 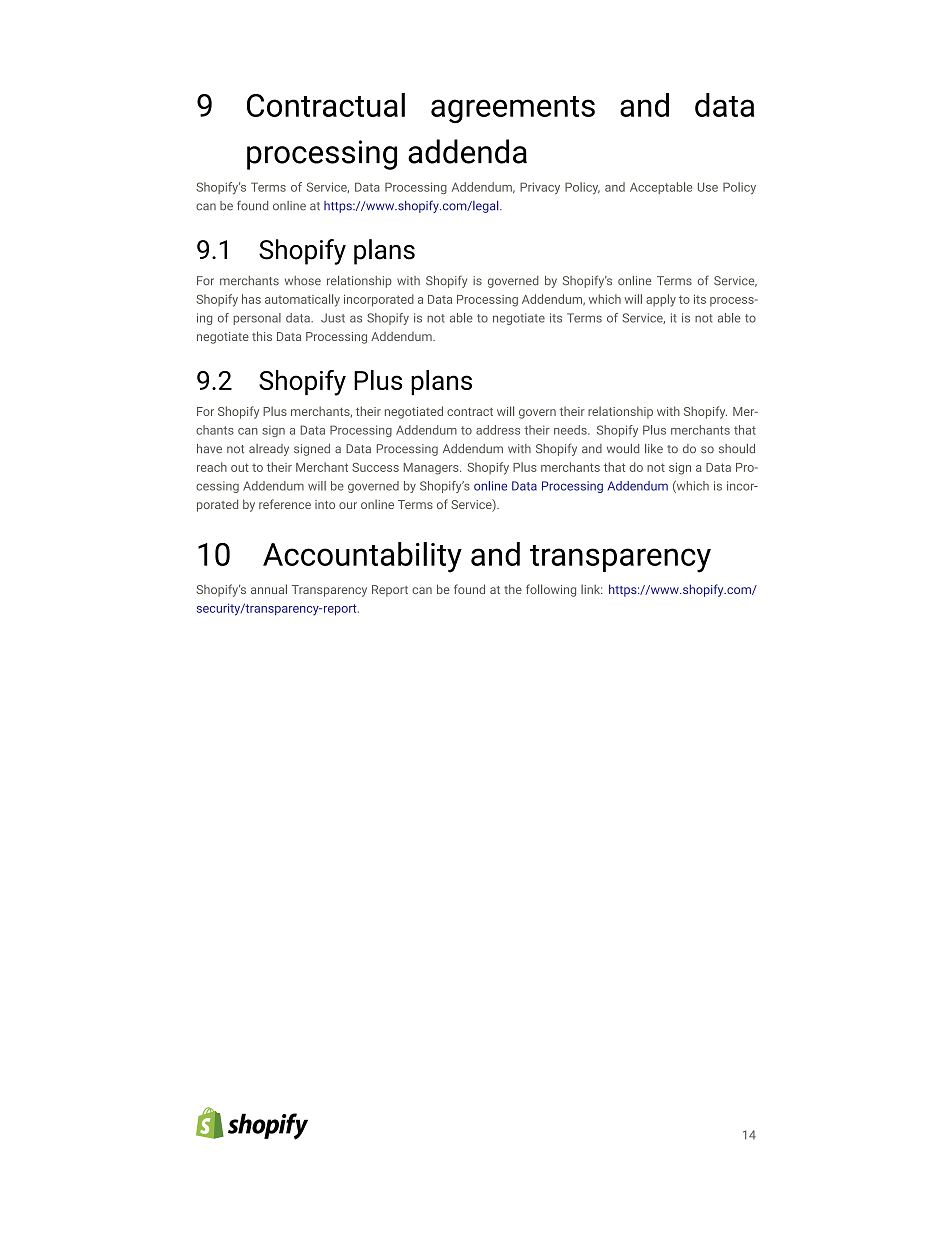 I want to click on link, so click(x=592, y=589).
